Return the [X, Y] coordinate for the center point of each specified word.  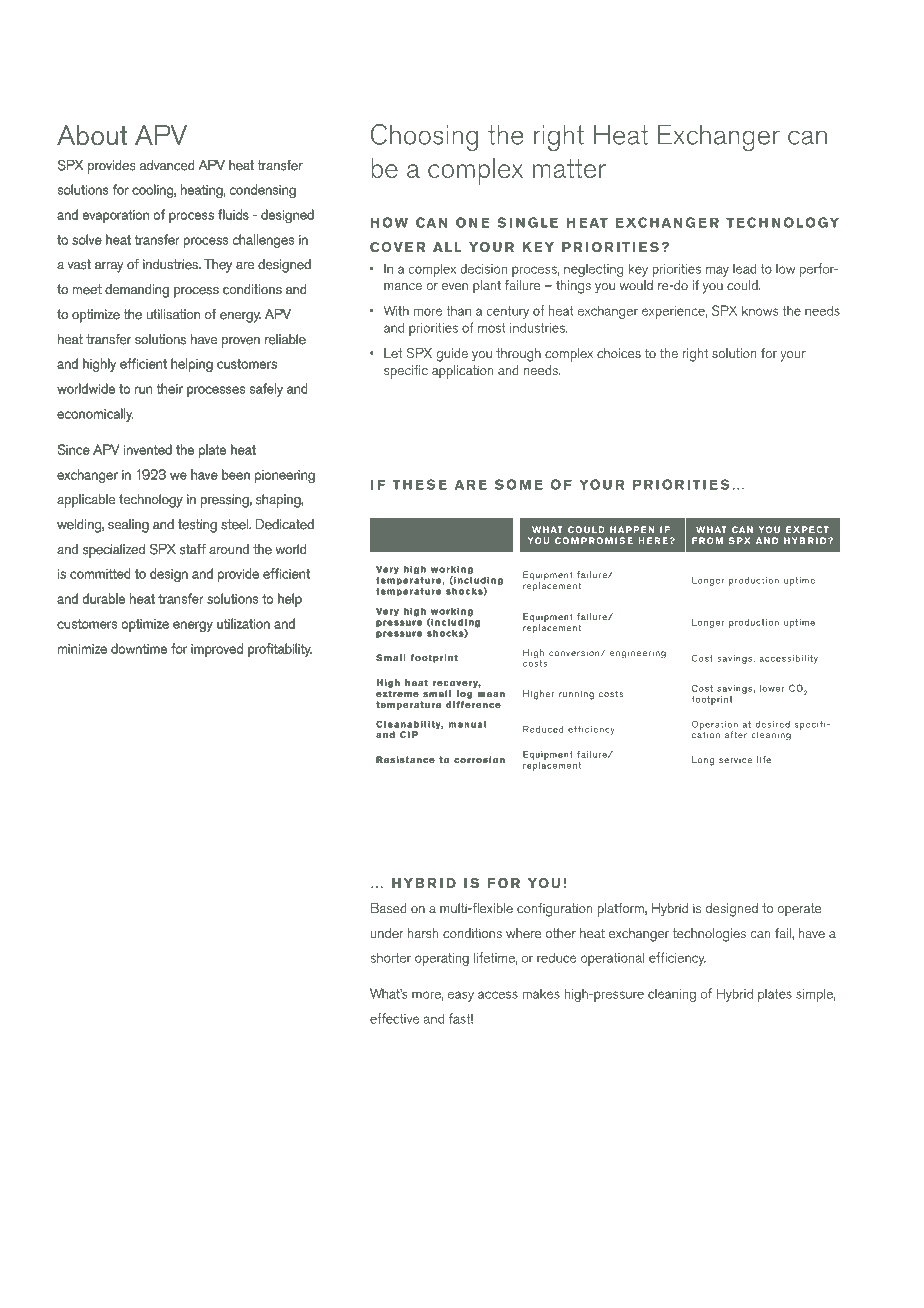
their [170, 388]
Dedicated [285, 524]
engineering [638, 654]
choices [619, 353]
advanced [167, 165]
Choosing [424, 137]
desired [772, 724]
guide [452, 355]
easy [461, 996]
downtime [139, 649]
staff [193, 549]
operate [799, 910]
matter [569, 168]
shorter [390, 957]
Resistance [405, 759]
